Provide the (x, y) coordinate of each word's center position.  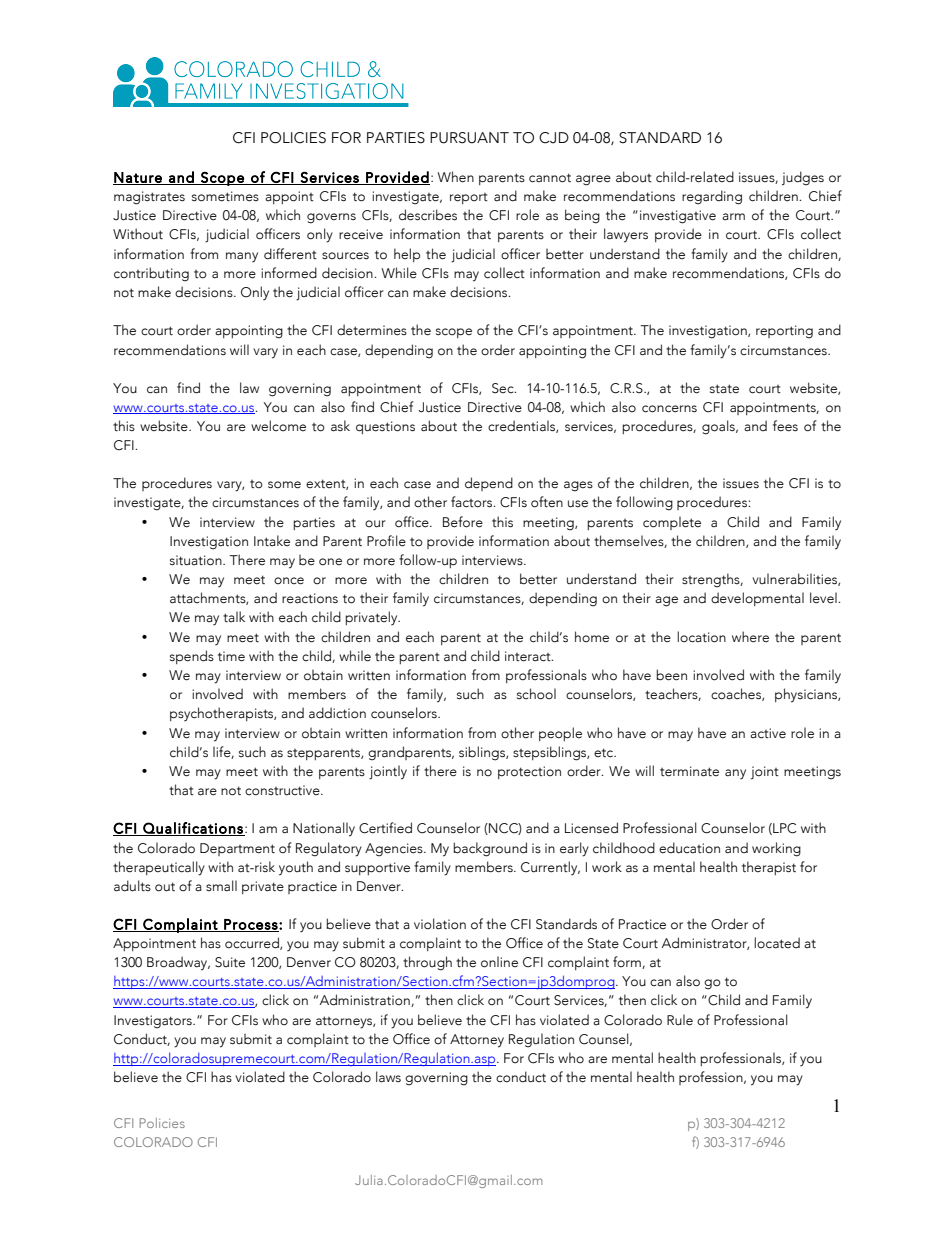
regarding (712, 197)
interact (529, 656)
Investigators (154, 1022)
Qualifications (193, 829)
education (689, 848)
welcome (278, 425)
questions (385, 427)
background (490, 849)
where (750, 637)
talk (234, 617)
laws (388, 1077)
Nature (138, 178)
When (455, 177)
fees (785, 426)
